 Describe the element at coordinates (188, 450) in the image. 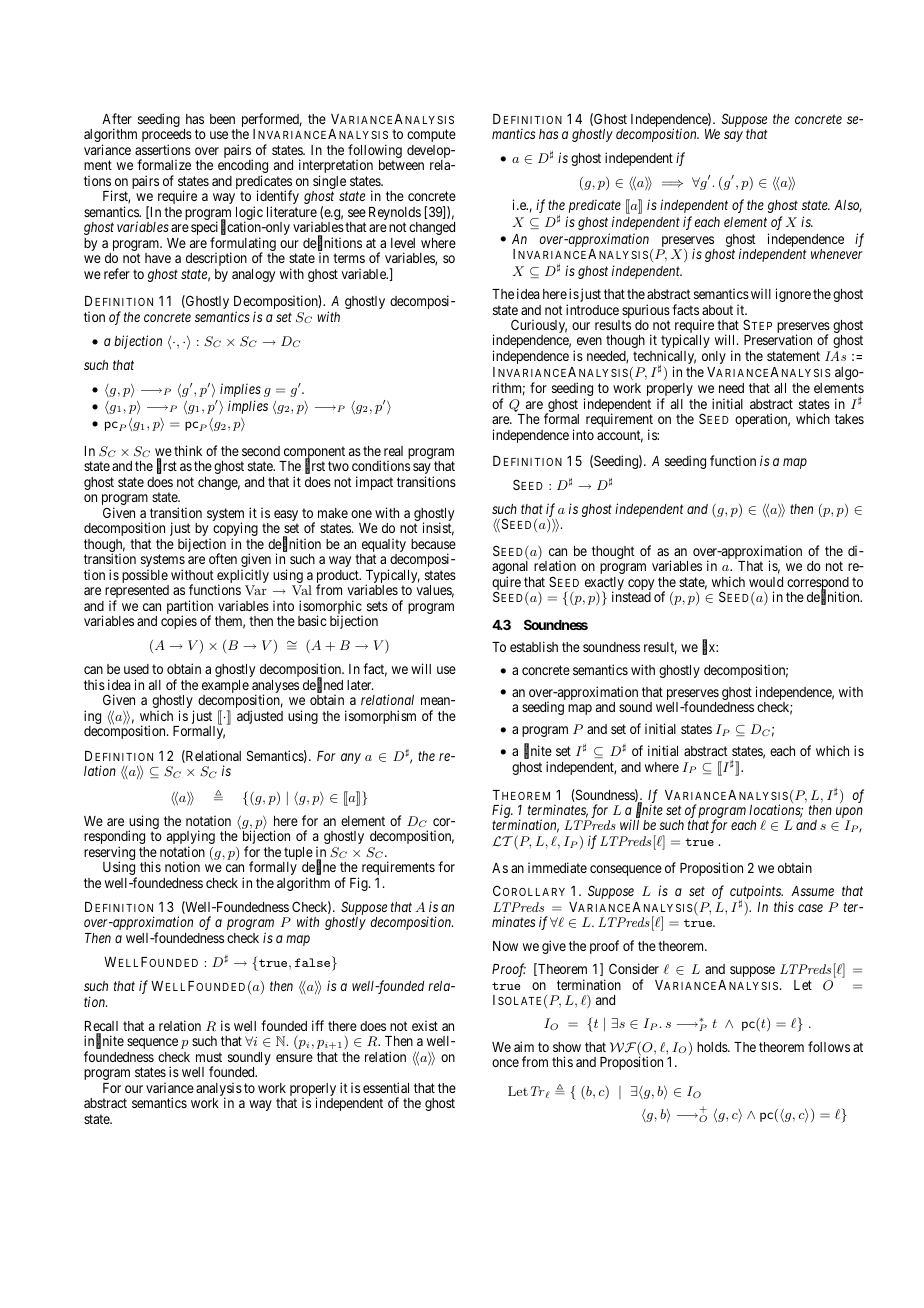

I see `think` at that location.
